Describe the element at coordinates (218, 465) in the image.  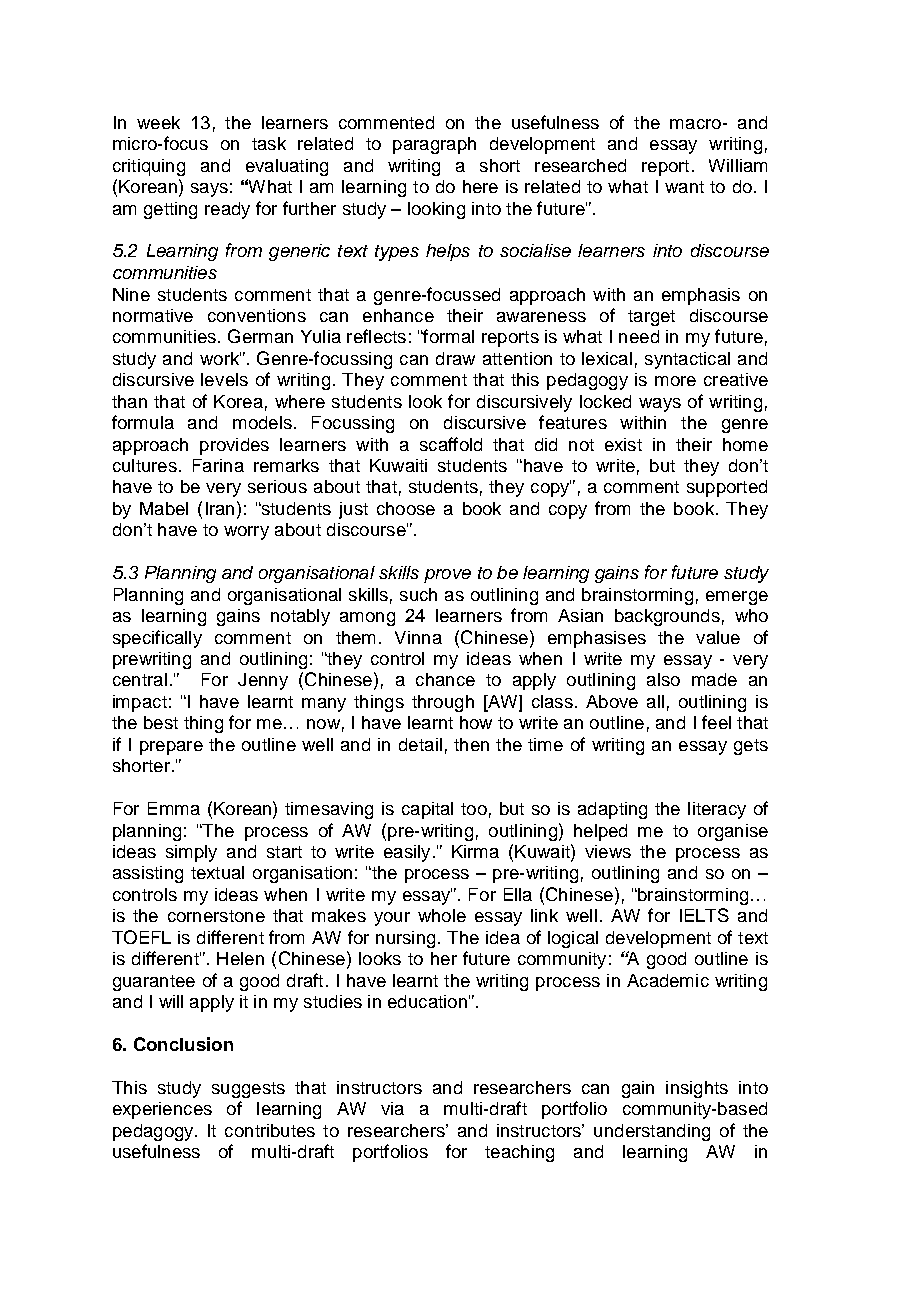
I see `Farina` at that location.
